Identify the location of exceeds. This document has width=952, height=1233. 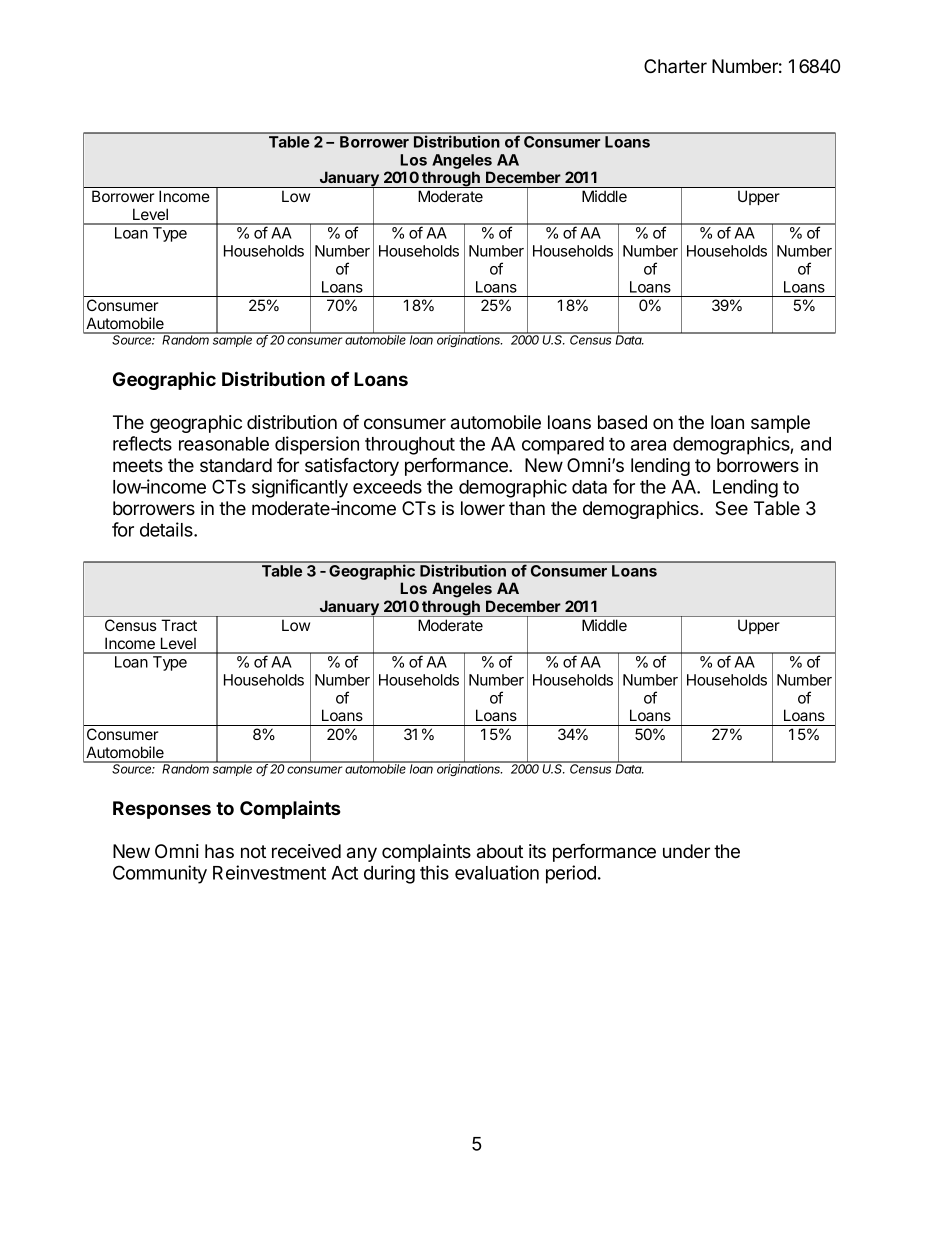
(387, 487).
